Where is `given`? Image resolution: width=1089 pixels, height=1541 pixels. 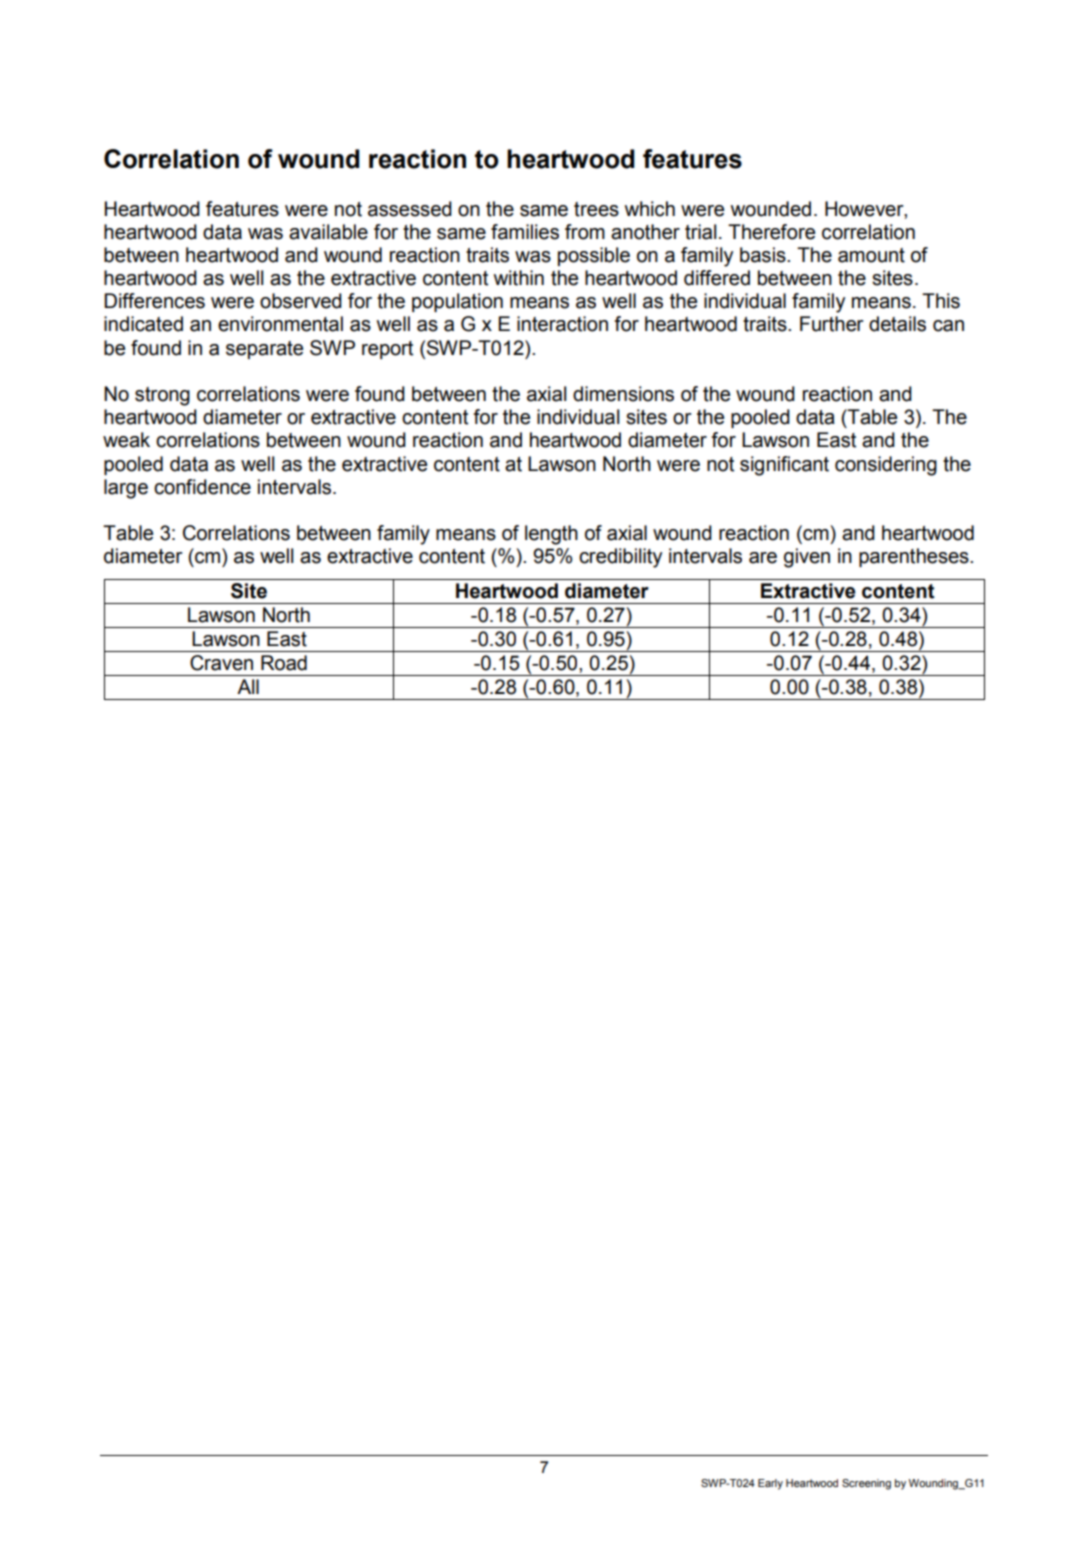 given is located at coordinates (807, 558).
